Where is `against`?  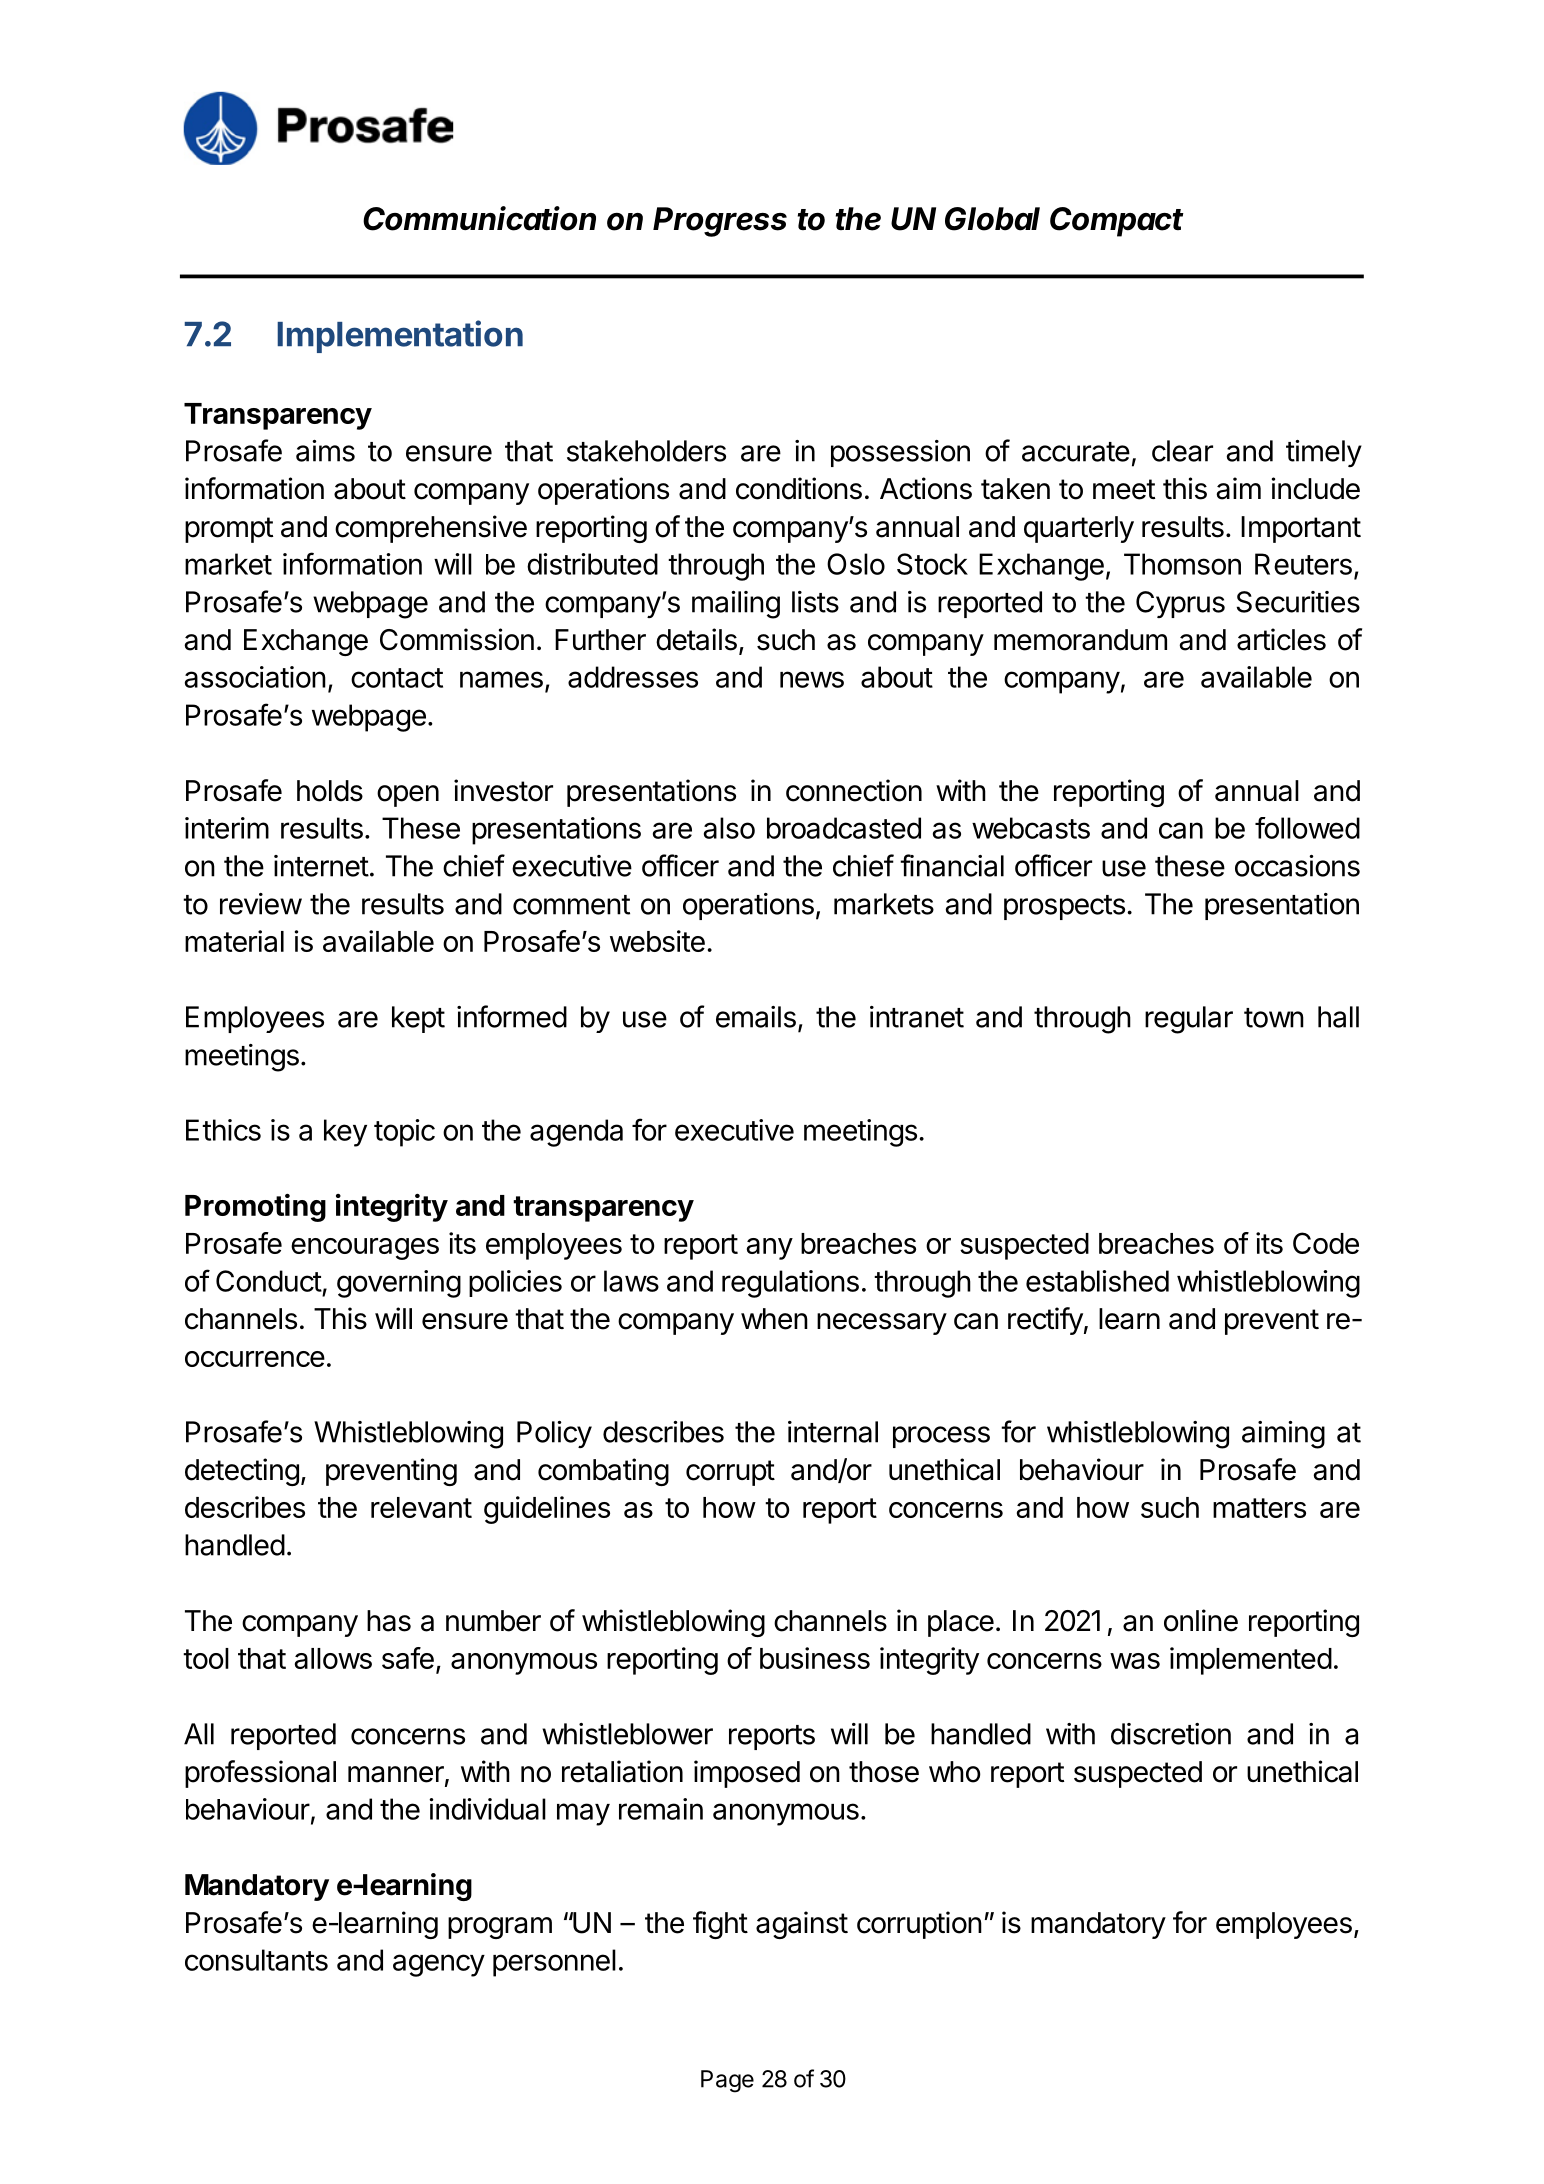 against is located at coordinates (802, 1925).
